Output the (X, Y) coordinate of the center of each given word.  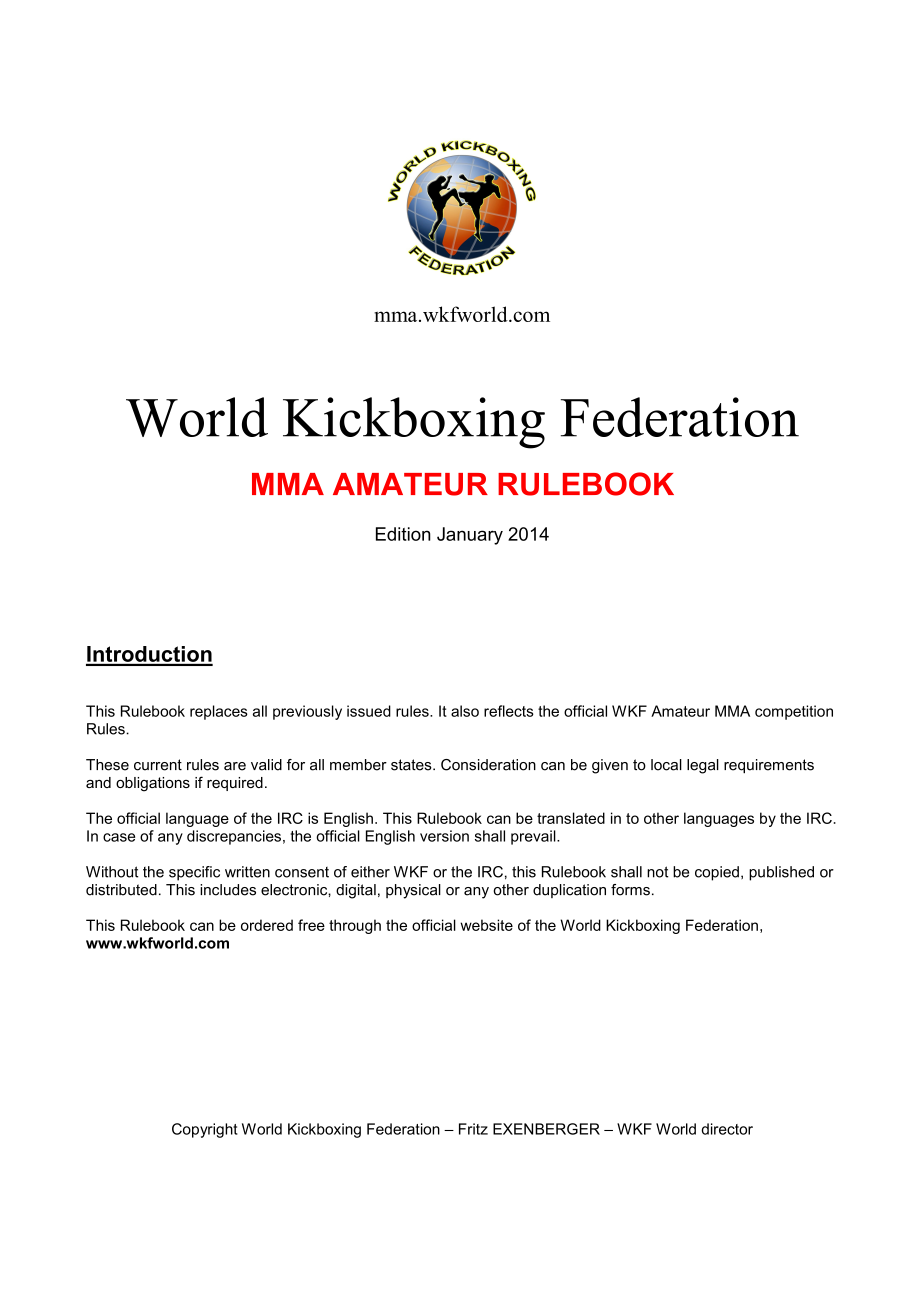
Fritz (473, 1129)
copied (717, 873)
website (486, 925)
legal (703, 766)
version (444, 836)
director (727, 1129)
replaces (219, 712)
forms (630, 890)
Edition (403, 534)
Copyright (205, 1130)
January (470, 536)
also (465, 711)
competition (794, 712)
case (119, 837)
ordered (267, 925)
